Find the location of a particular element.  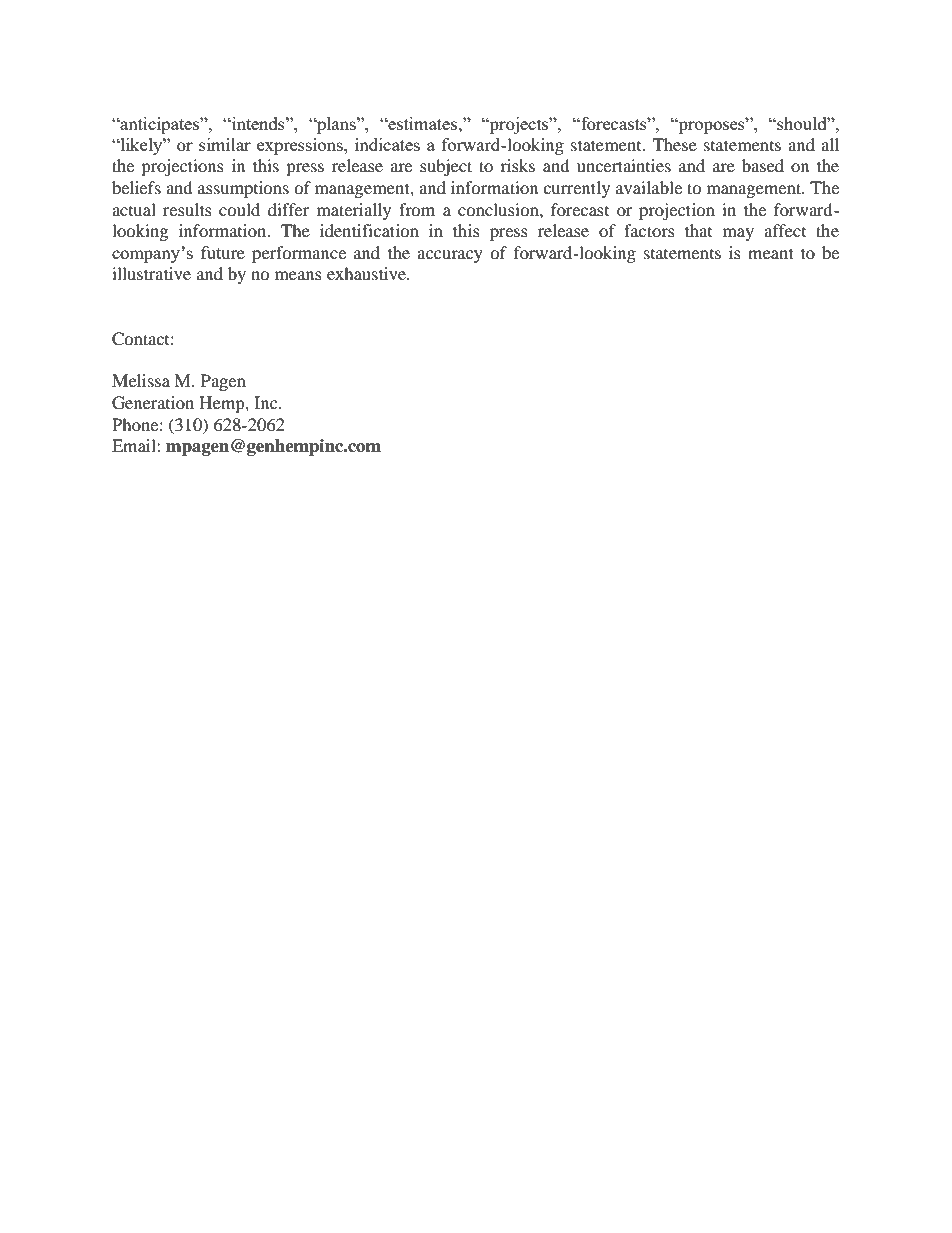

means is located at coordinates (298, 275).
